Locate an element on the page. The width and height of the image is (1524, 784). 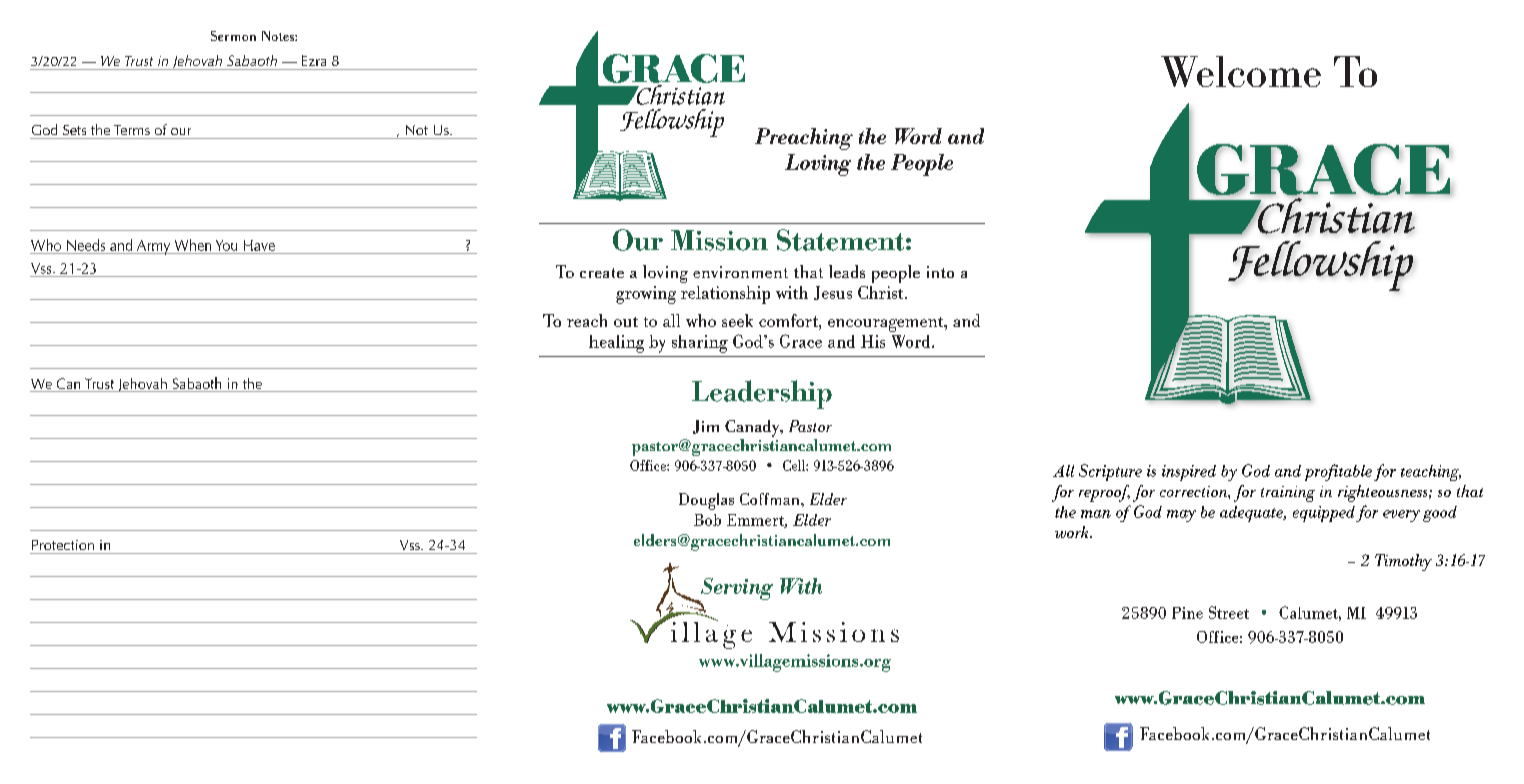
Welcome is located at coordinates (1241, 71).
